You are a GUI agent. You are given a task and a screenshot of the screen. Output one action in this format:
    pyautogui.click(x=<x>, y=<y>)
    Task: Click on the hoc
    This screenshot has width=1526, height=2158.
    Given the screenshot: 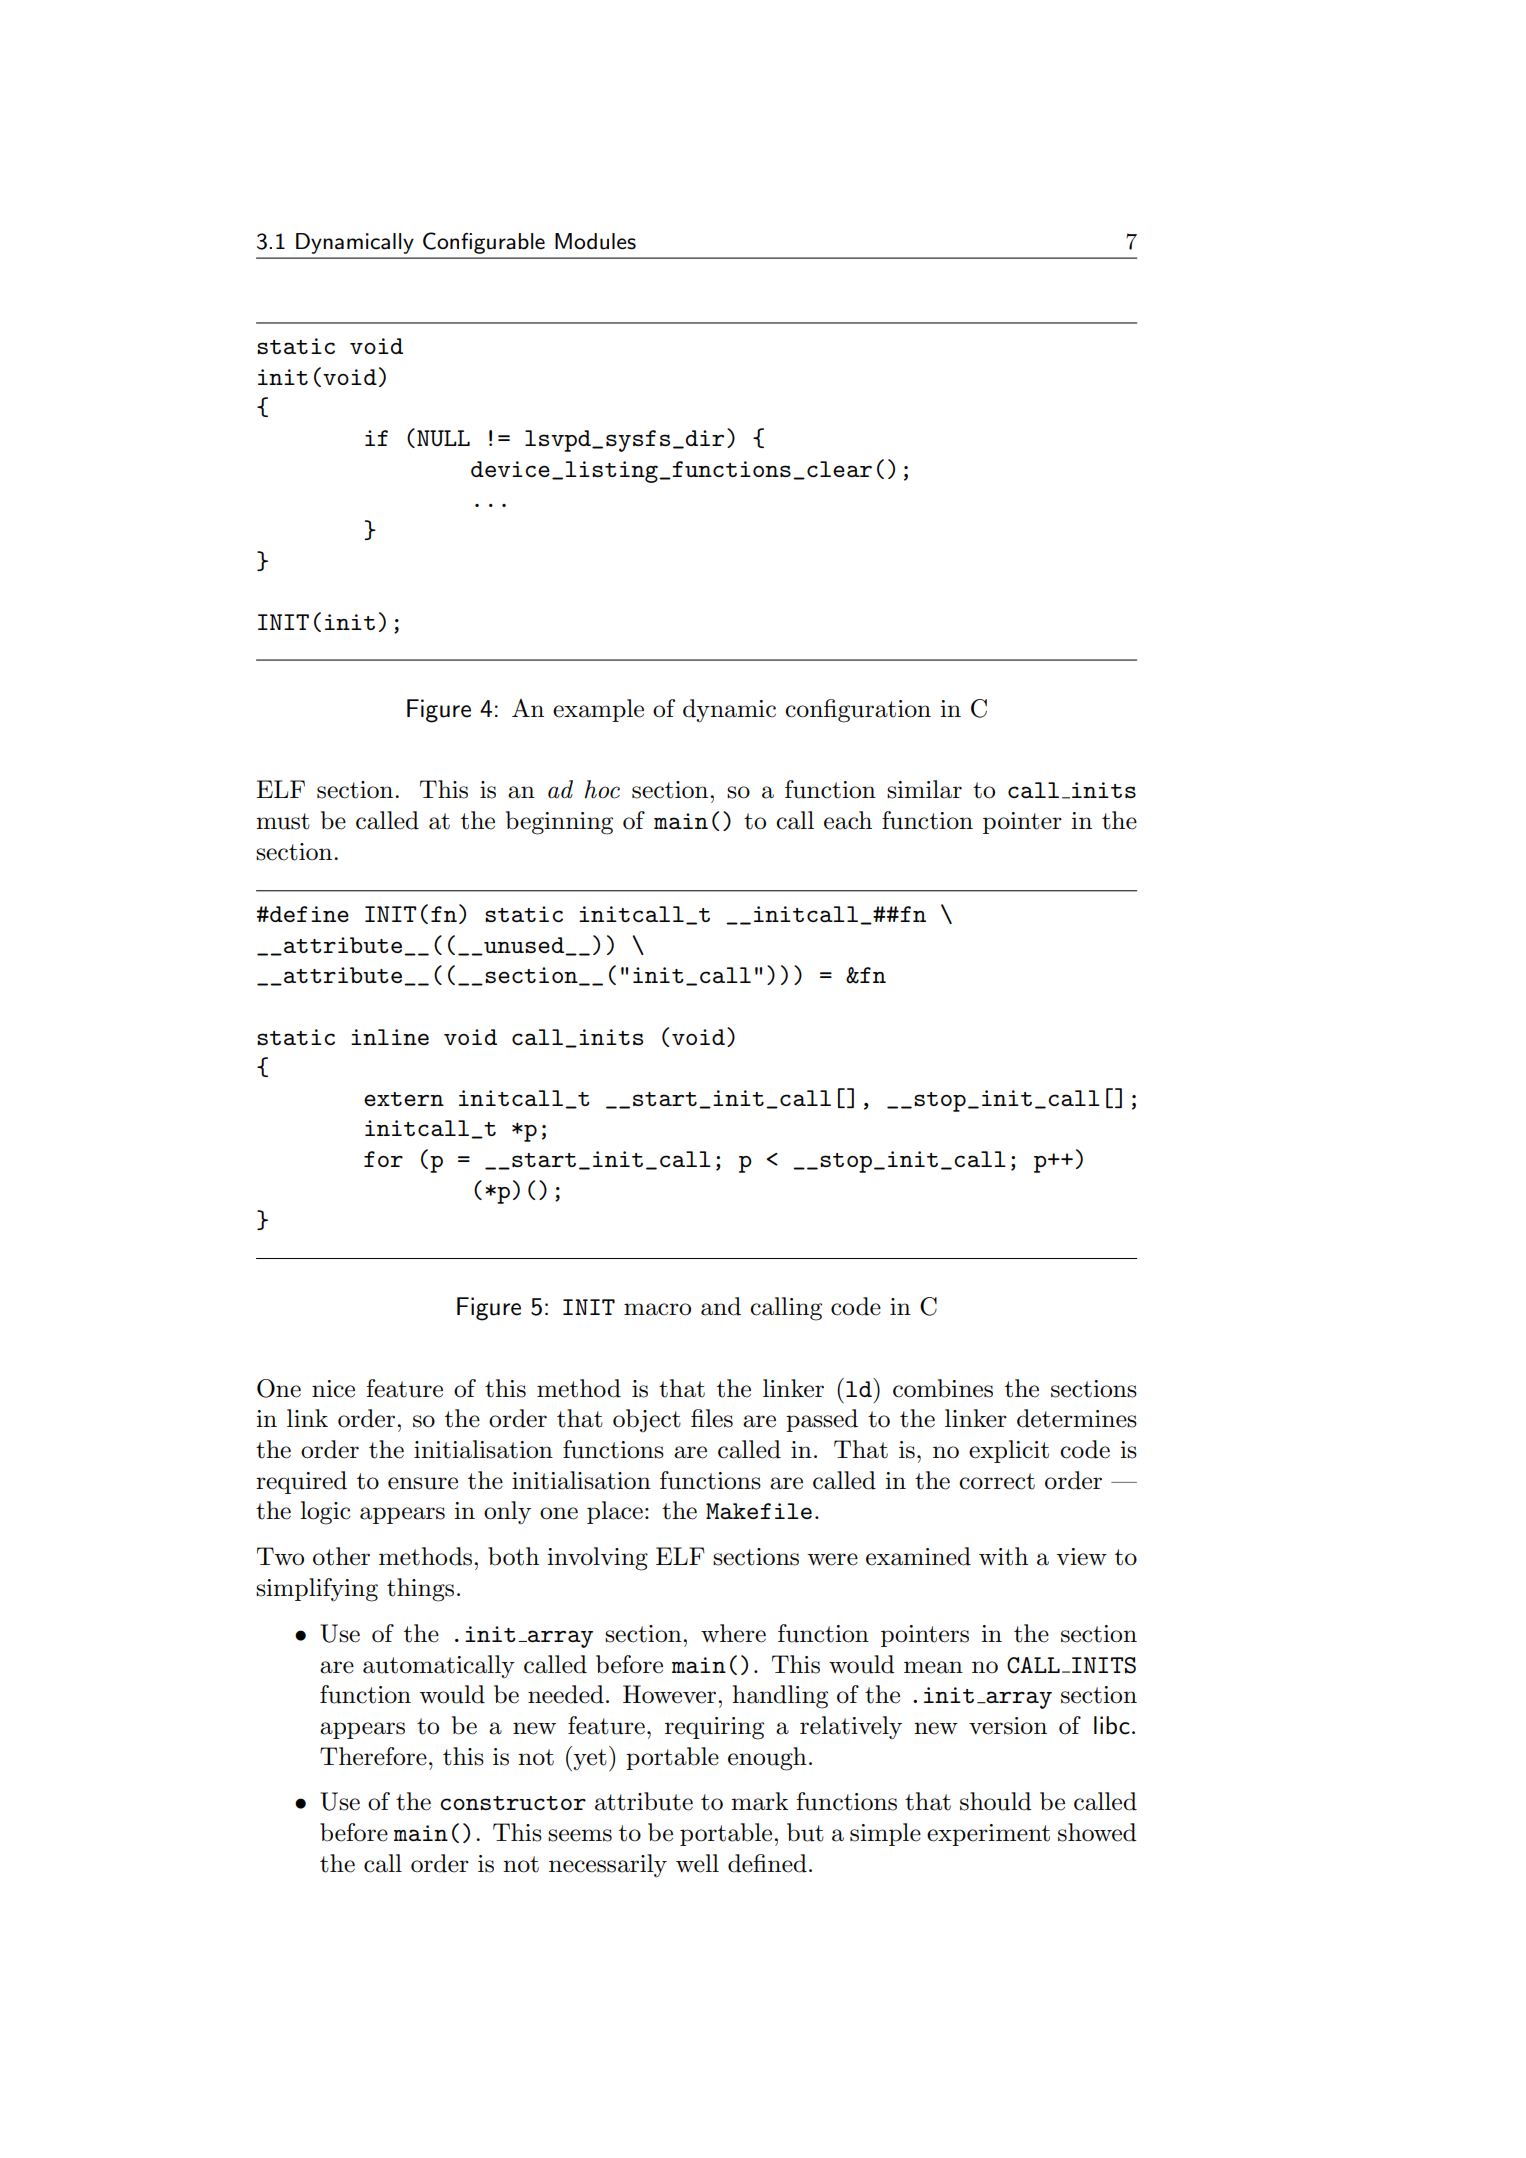 What is the action you would take?
    pyautogui.click(x=602, y=789)
